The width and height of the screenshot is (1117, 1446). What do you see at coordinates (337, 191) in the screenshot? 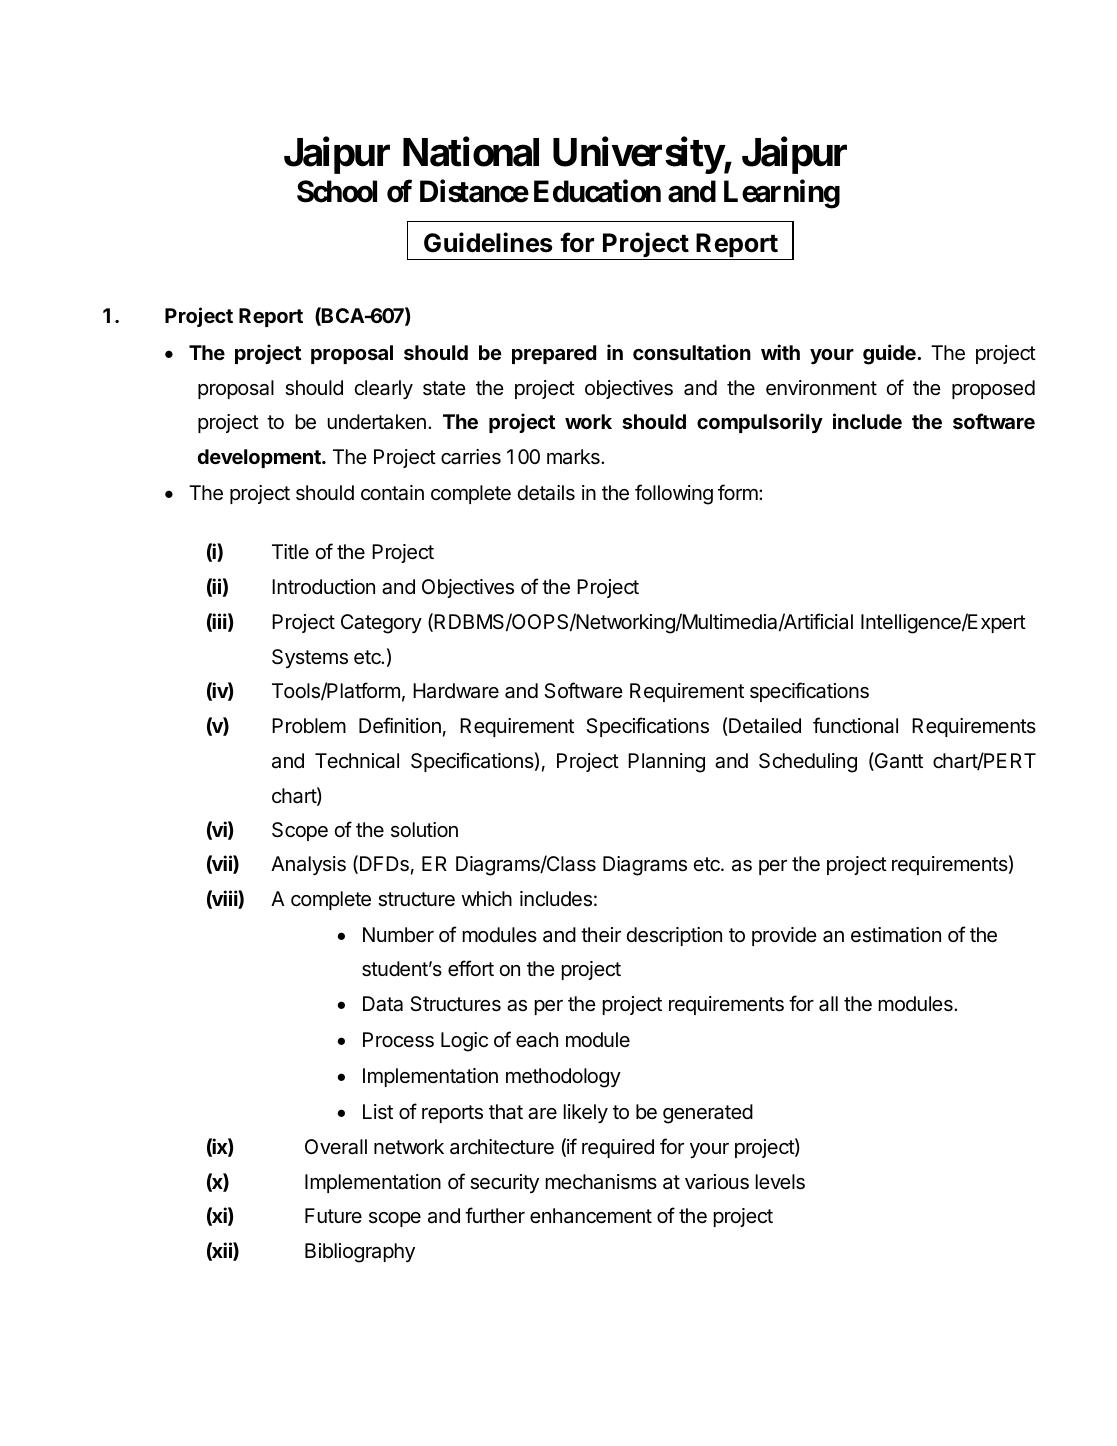
I see `School` at bounding box center [337, 191].
